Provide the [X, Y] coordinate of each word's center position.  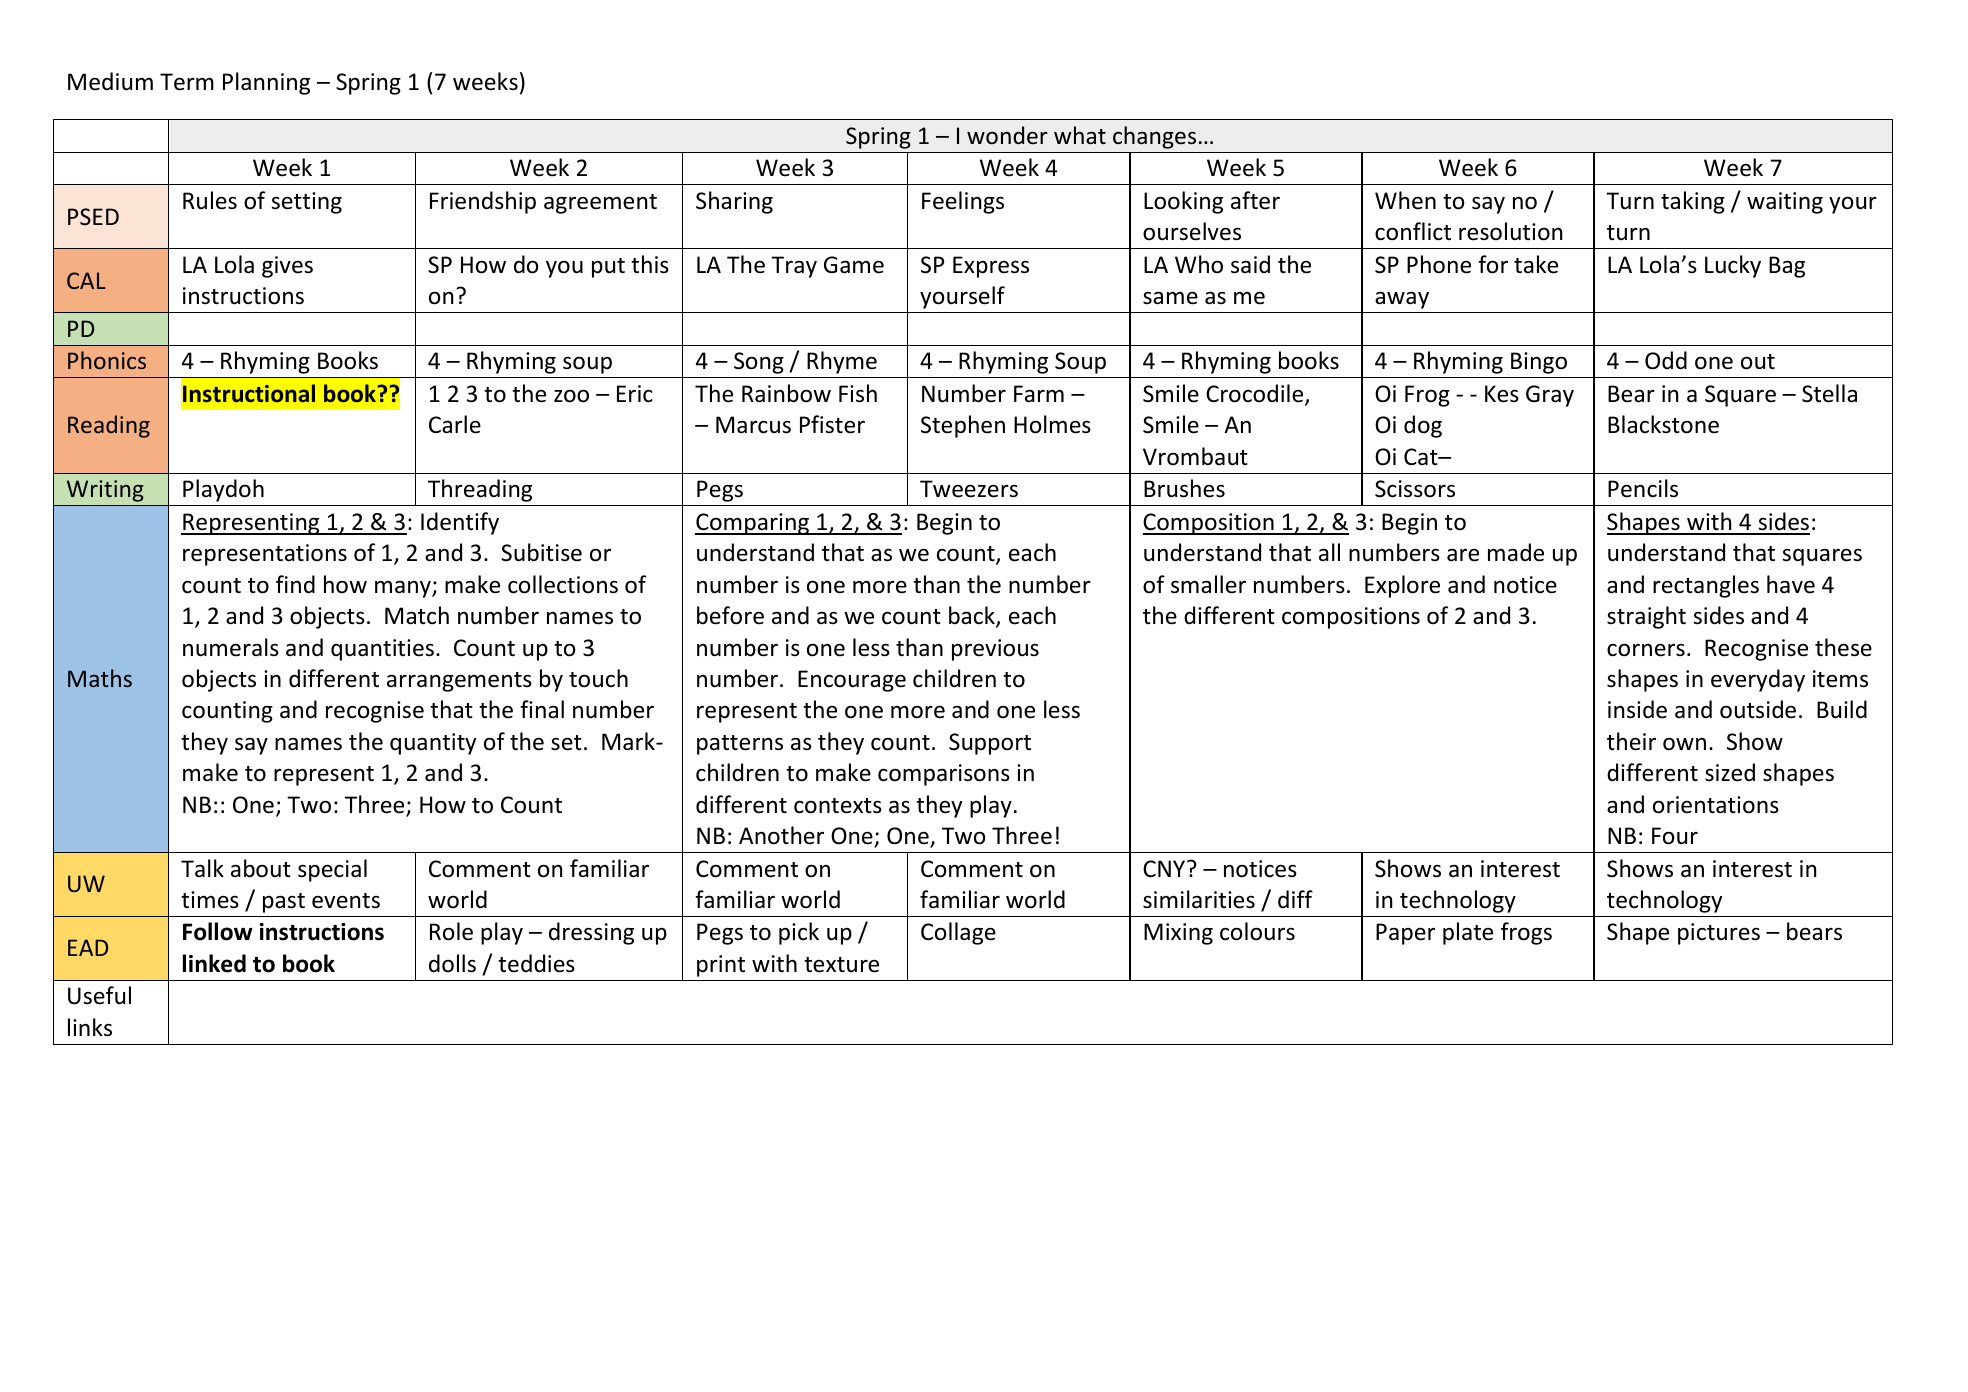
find [295, 584]
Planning [266, 83]
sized [1730, 772]
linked [214, 963]
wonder [1007, 135]
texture [841, 965]
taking [1693, 202]
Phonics [107, 360]
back [973, 616]
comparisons [944, 775]
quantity [433, 744]
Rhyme [842, 362]
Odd [1666, 360]
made [1516, 552]
